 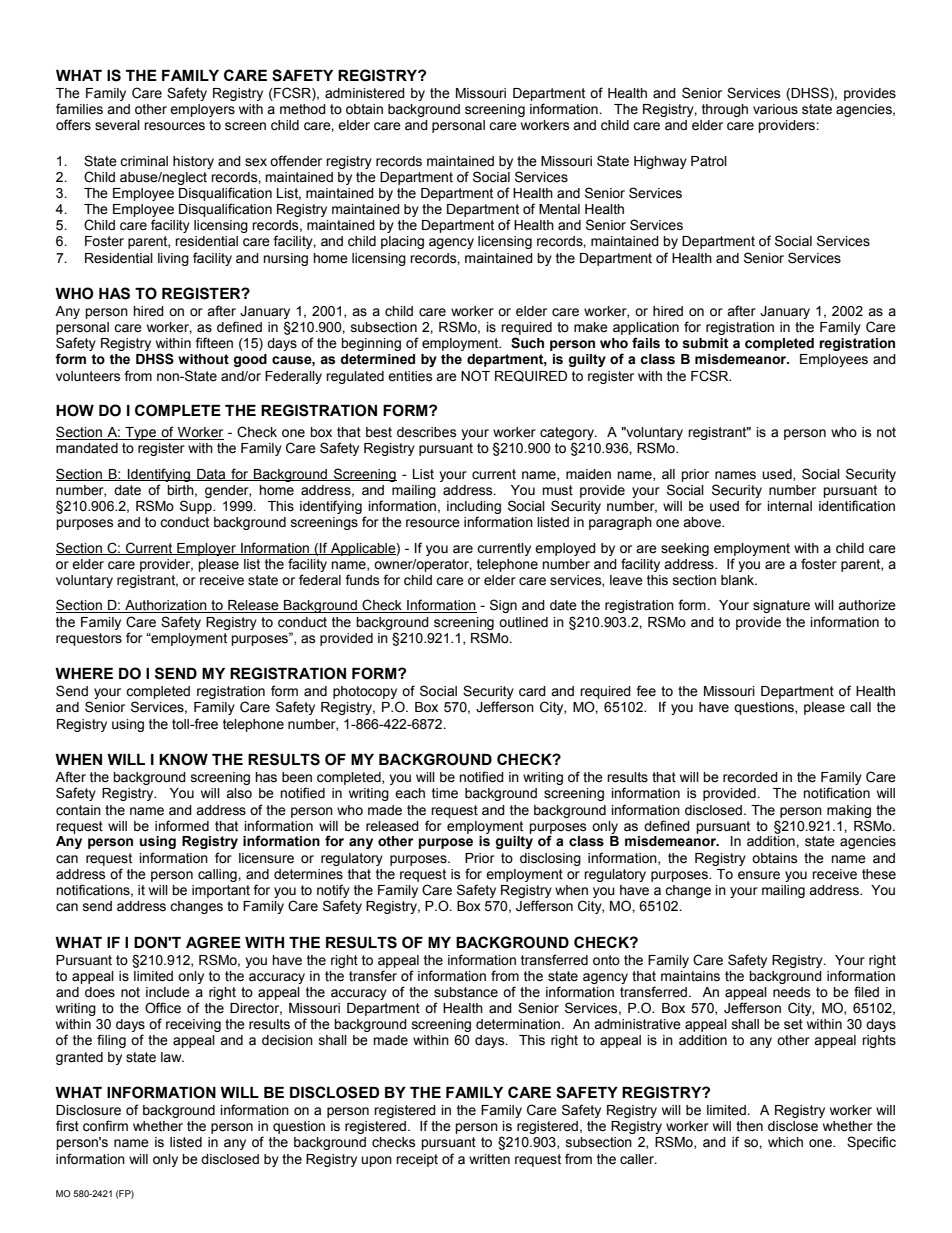 What do you see at coordinates (523, 622) in the document?
I see `outlined` at bounding box center [523, 622].
